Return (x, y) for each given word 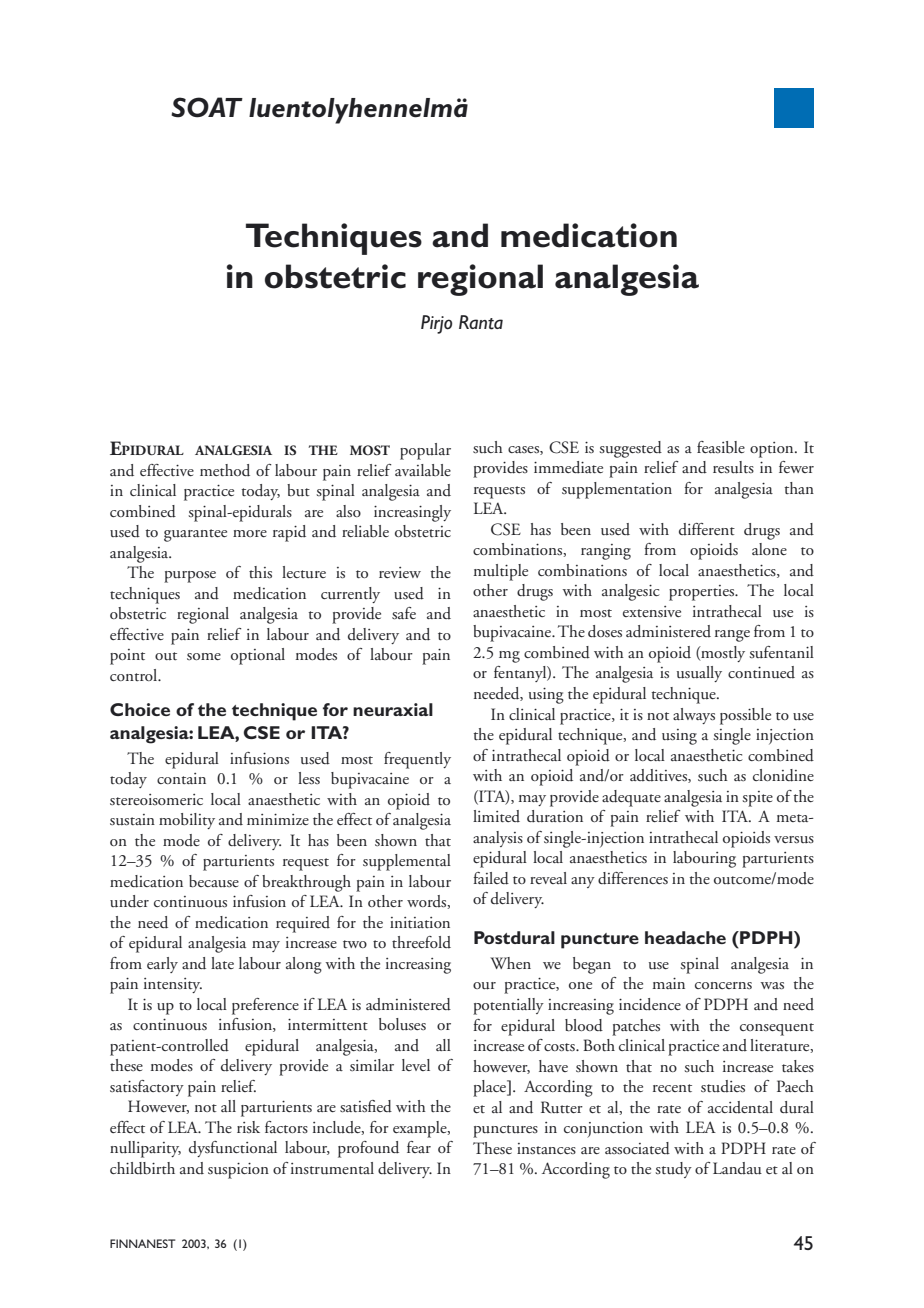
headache (685, 937)
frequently (417, 760)
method (225, 470)
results (733, 467)
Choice (140, 709)
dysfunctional (233, 1149)
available (423, 470)
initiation (420, 923)
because (214, 881)
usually (699, 674)
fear (419, 1147)
